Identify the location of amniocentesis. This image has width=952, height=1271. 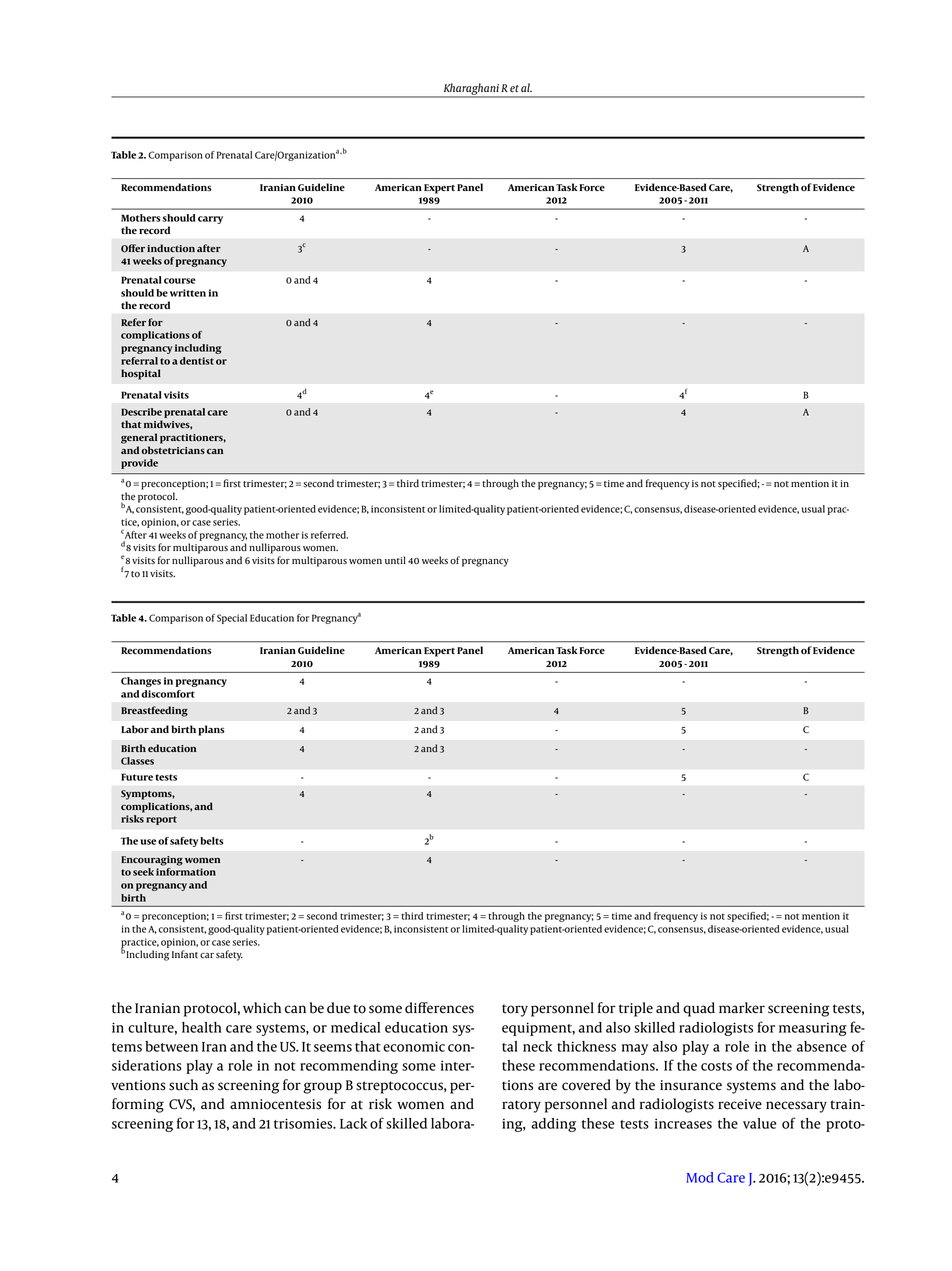
(275, 1104).
